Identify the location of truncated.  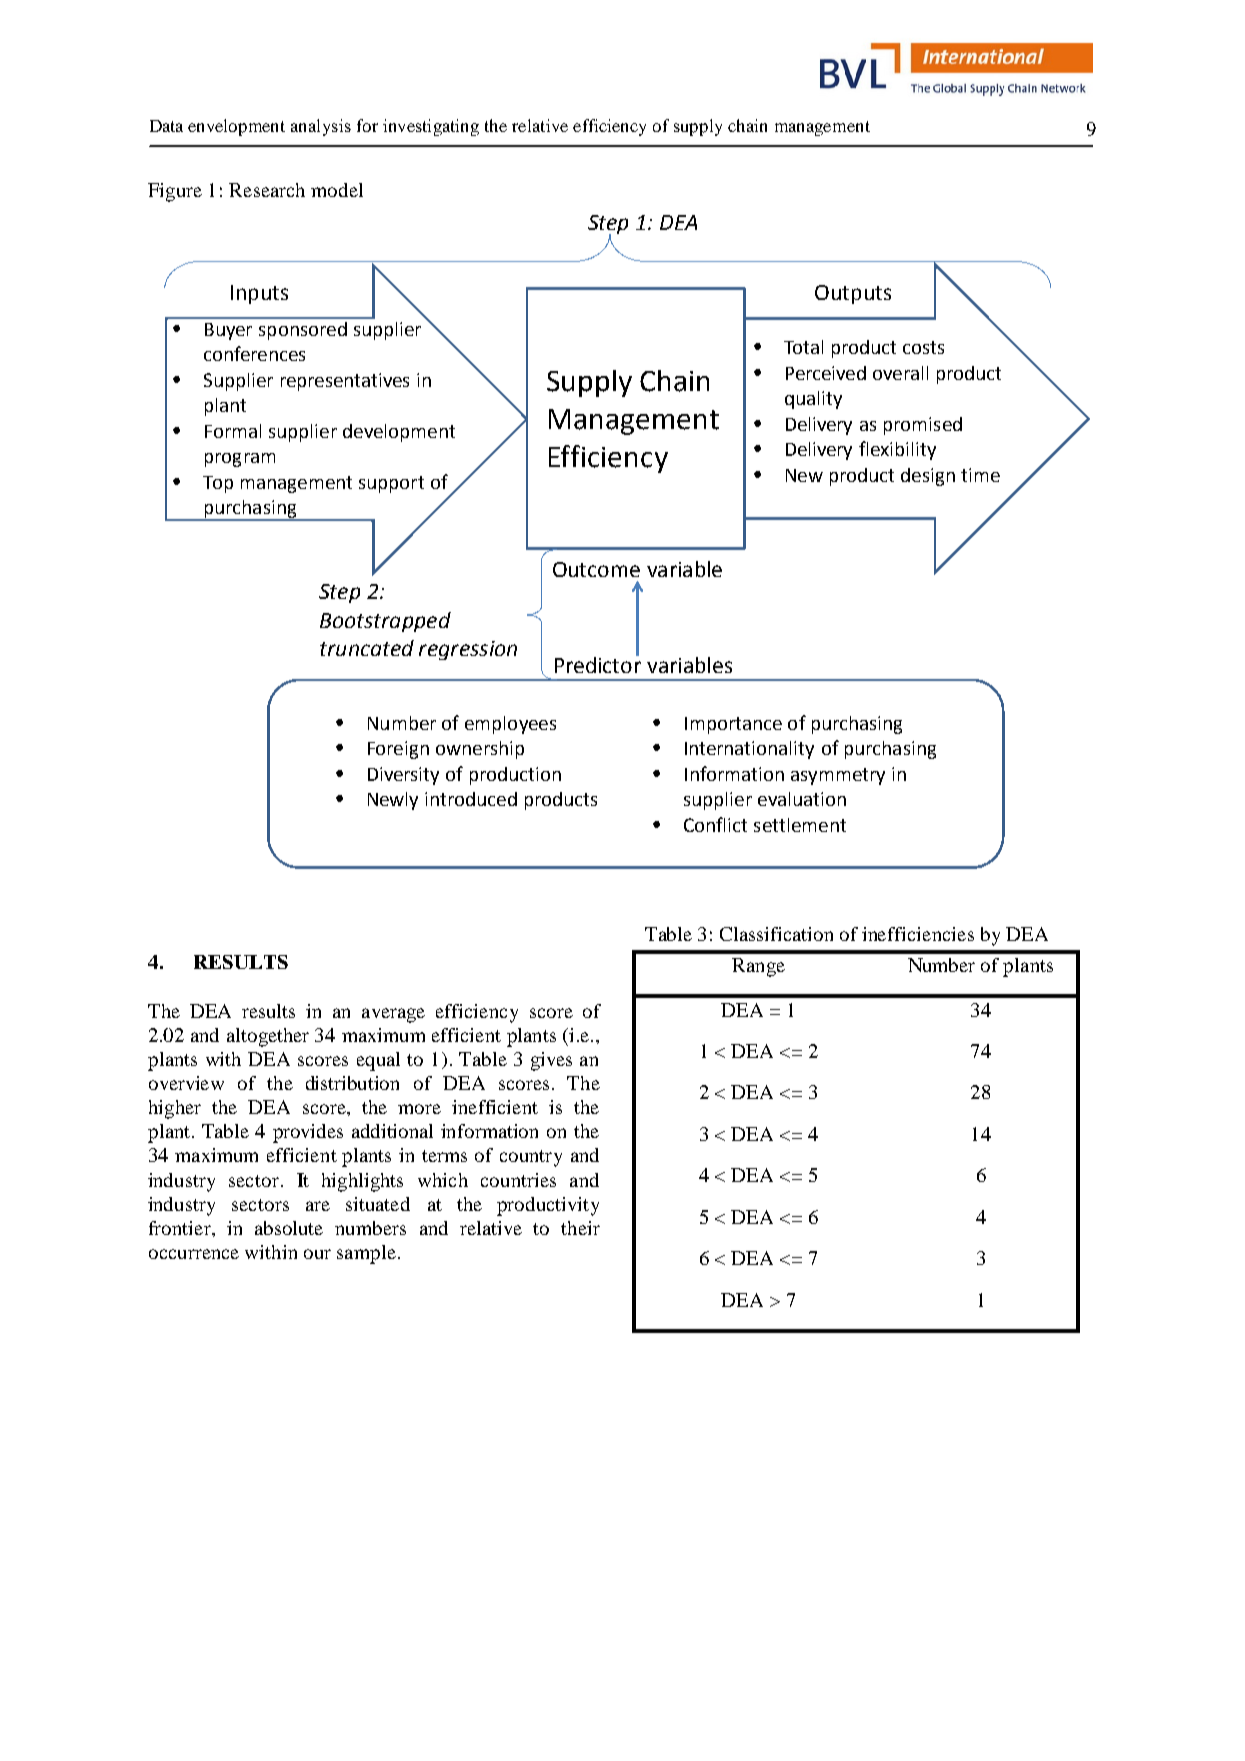
(367, 648).
